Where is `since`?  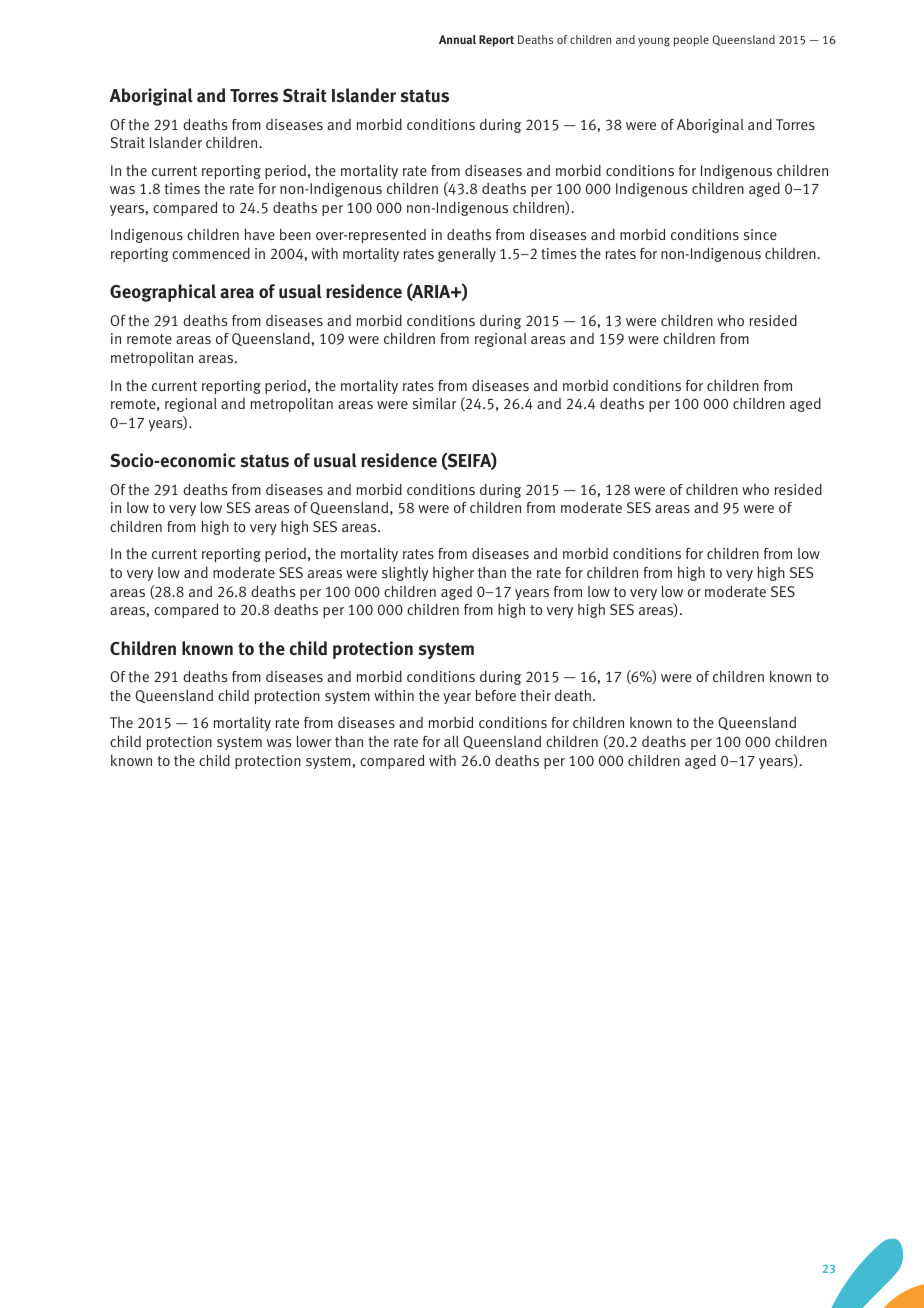 since is located at coordinates (760, 234).
